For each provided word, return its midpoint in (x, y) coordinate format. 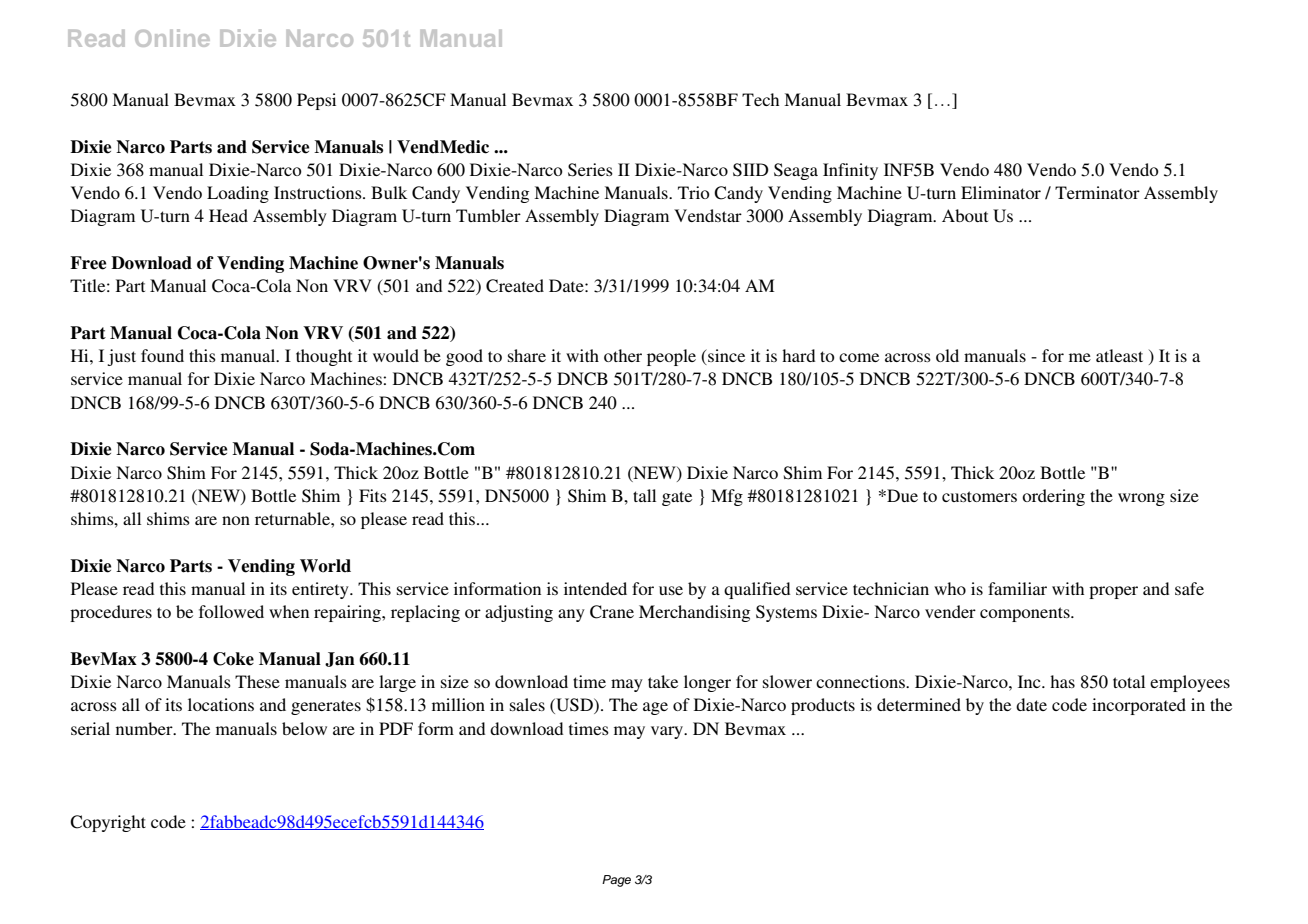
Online (172, 38)
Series (590, 170)
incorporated (1139, 706)
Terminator (1097, 192)
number (145, 728)
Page (616, 881)
